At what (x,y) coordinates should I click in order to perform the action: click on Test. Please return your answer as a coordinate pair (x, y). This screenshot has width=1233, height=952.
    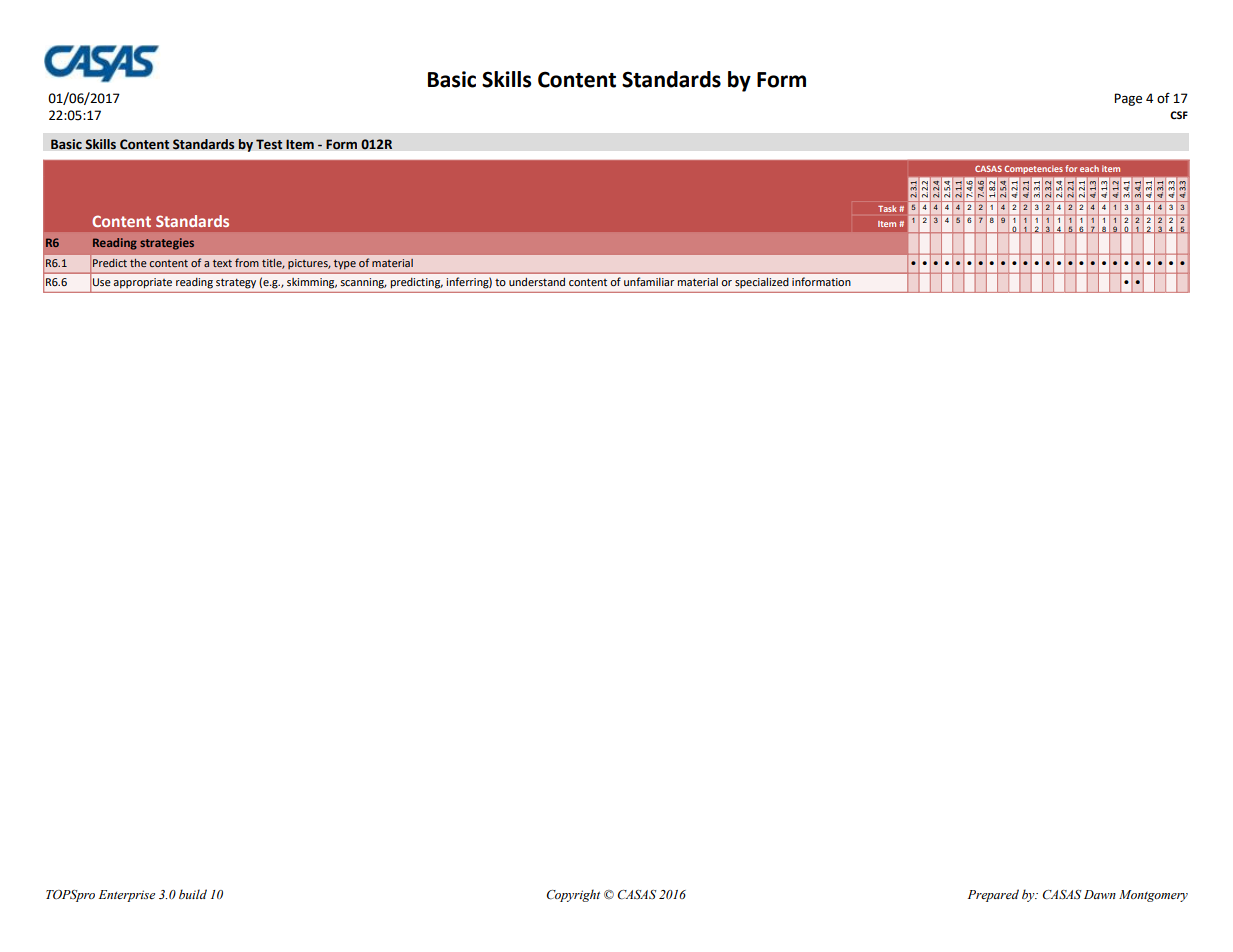
    Looking at the image, I should click on (269, 144).
